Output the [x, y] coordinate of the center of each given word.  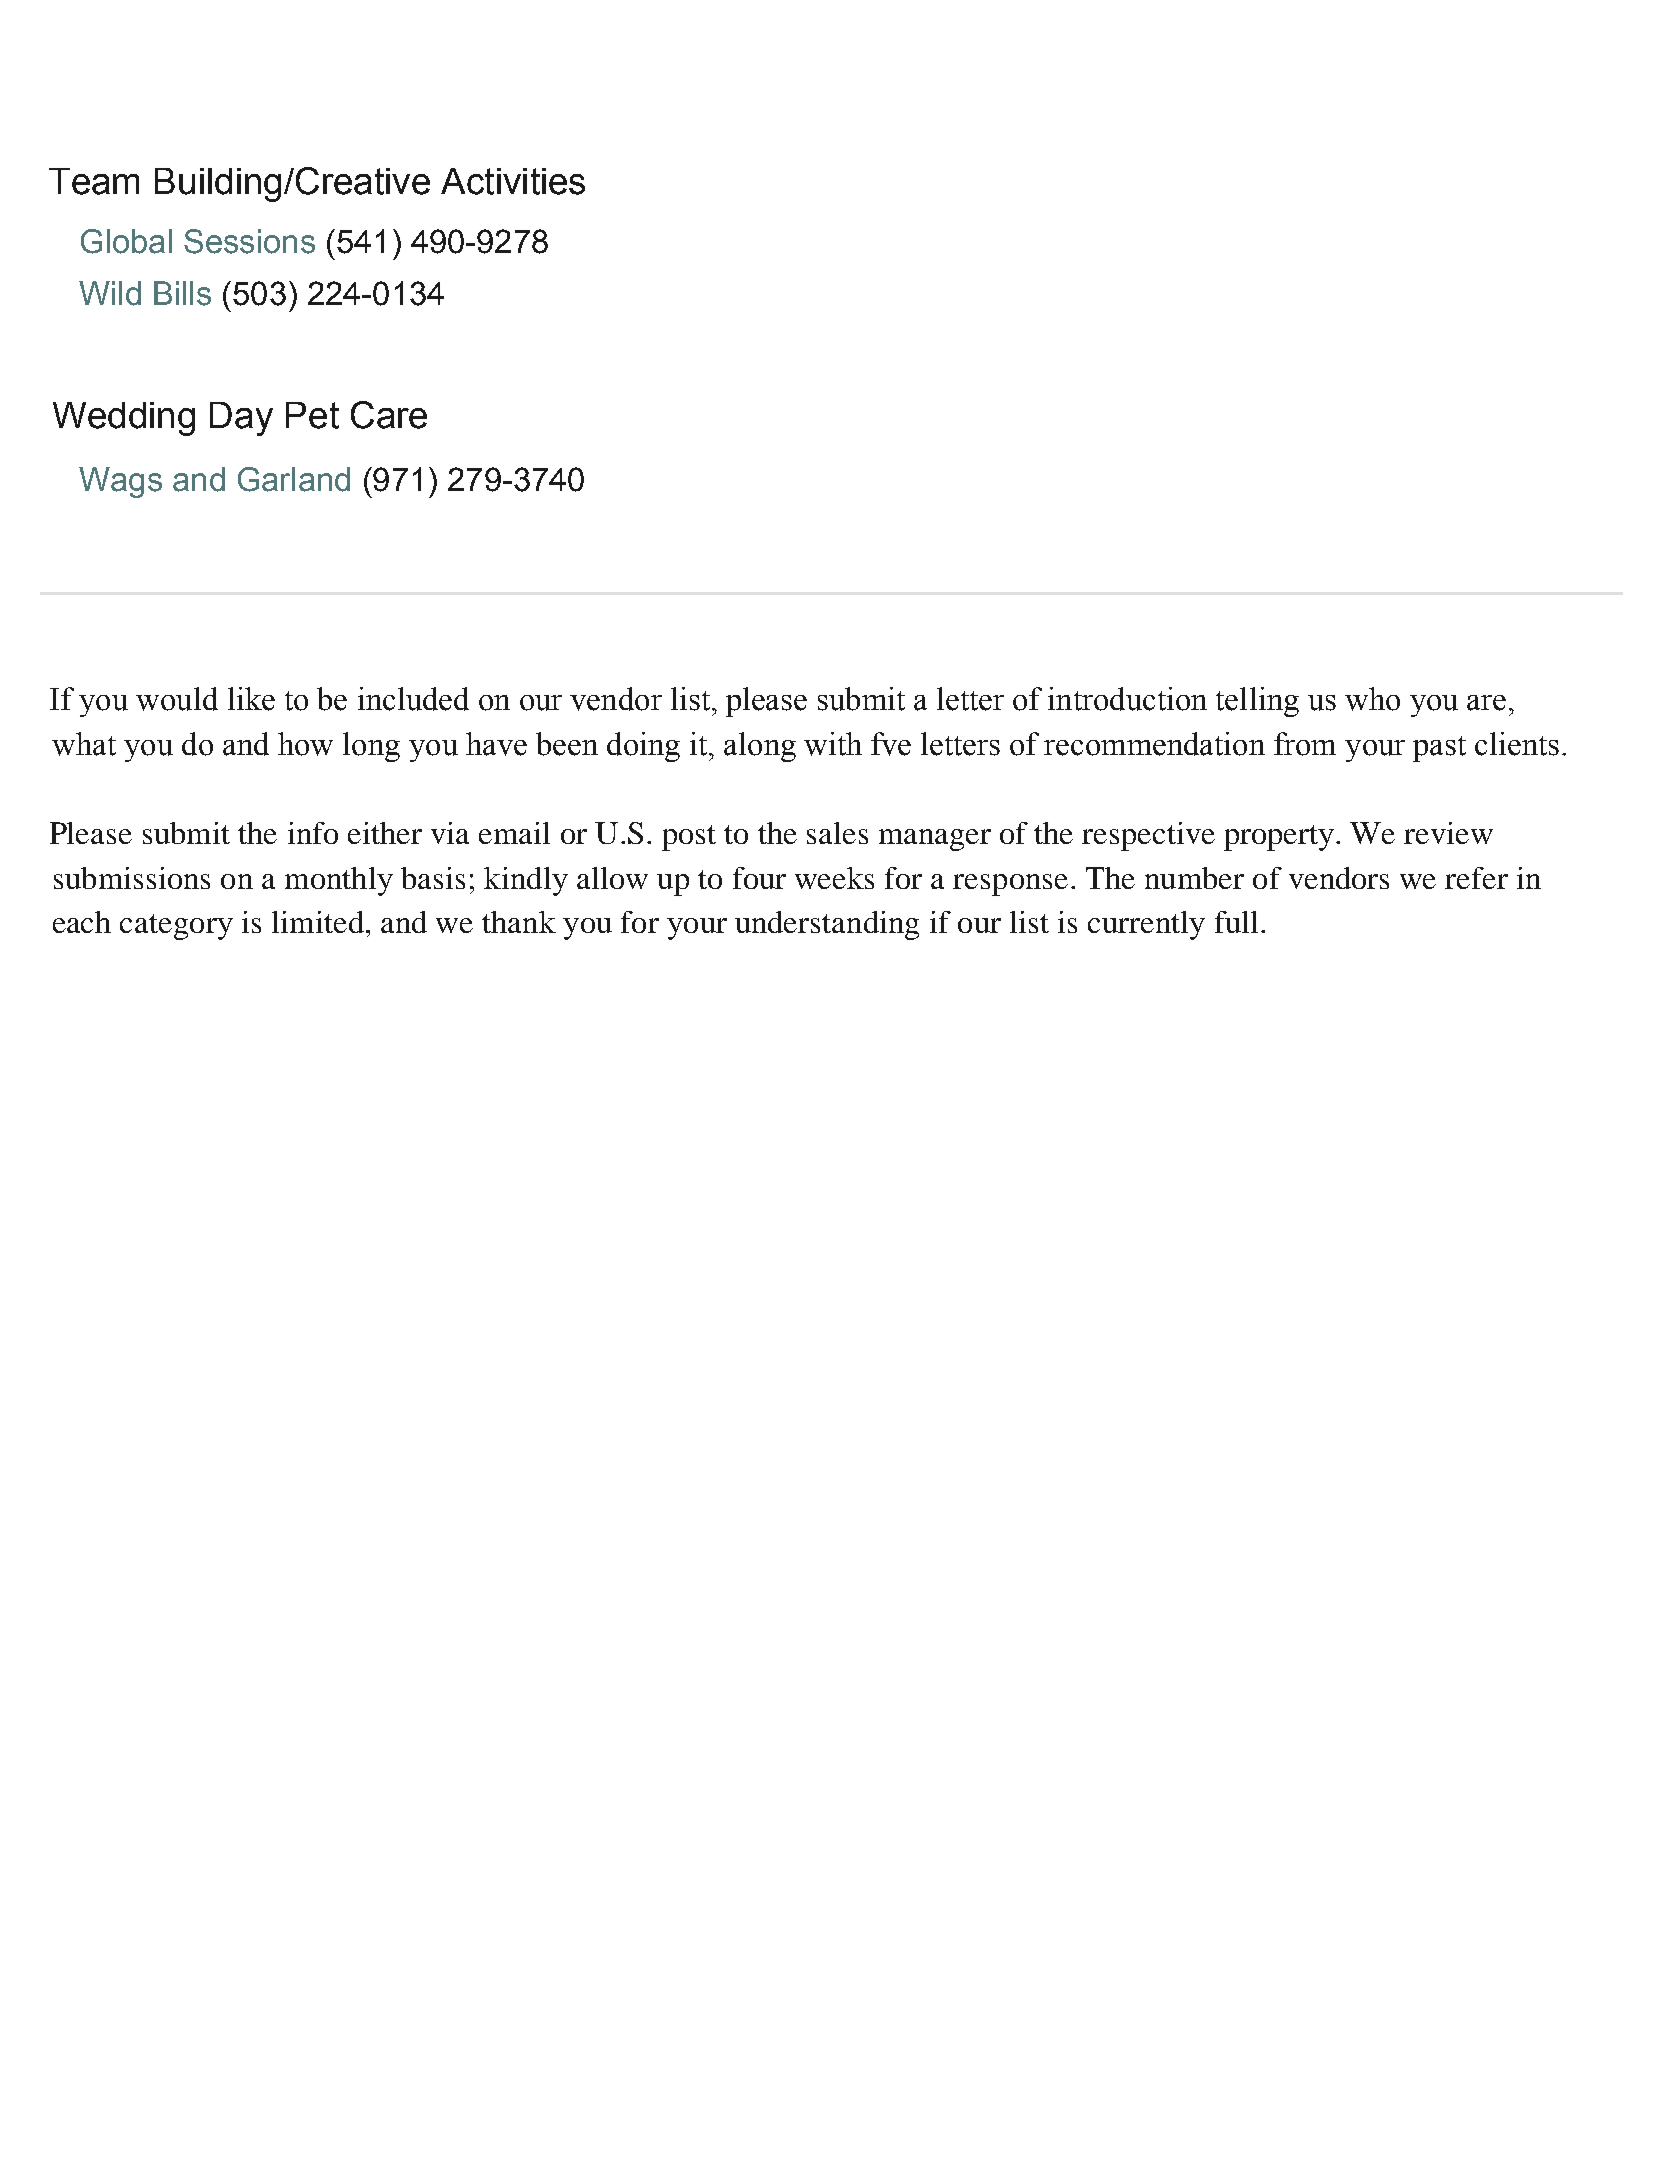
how [305, 744]
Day [241, 419]
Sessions [249, 241]
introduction [1127, 699]
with [833, 744]
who [1372, 699]
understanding [827, 925]
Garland [294, 479]
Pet [312, 415]
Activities [513, 181]
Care [389, 415]
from [1305, 744]
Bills [182, 293]
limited [318, 922]
